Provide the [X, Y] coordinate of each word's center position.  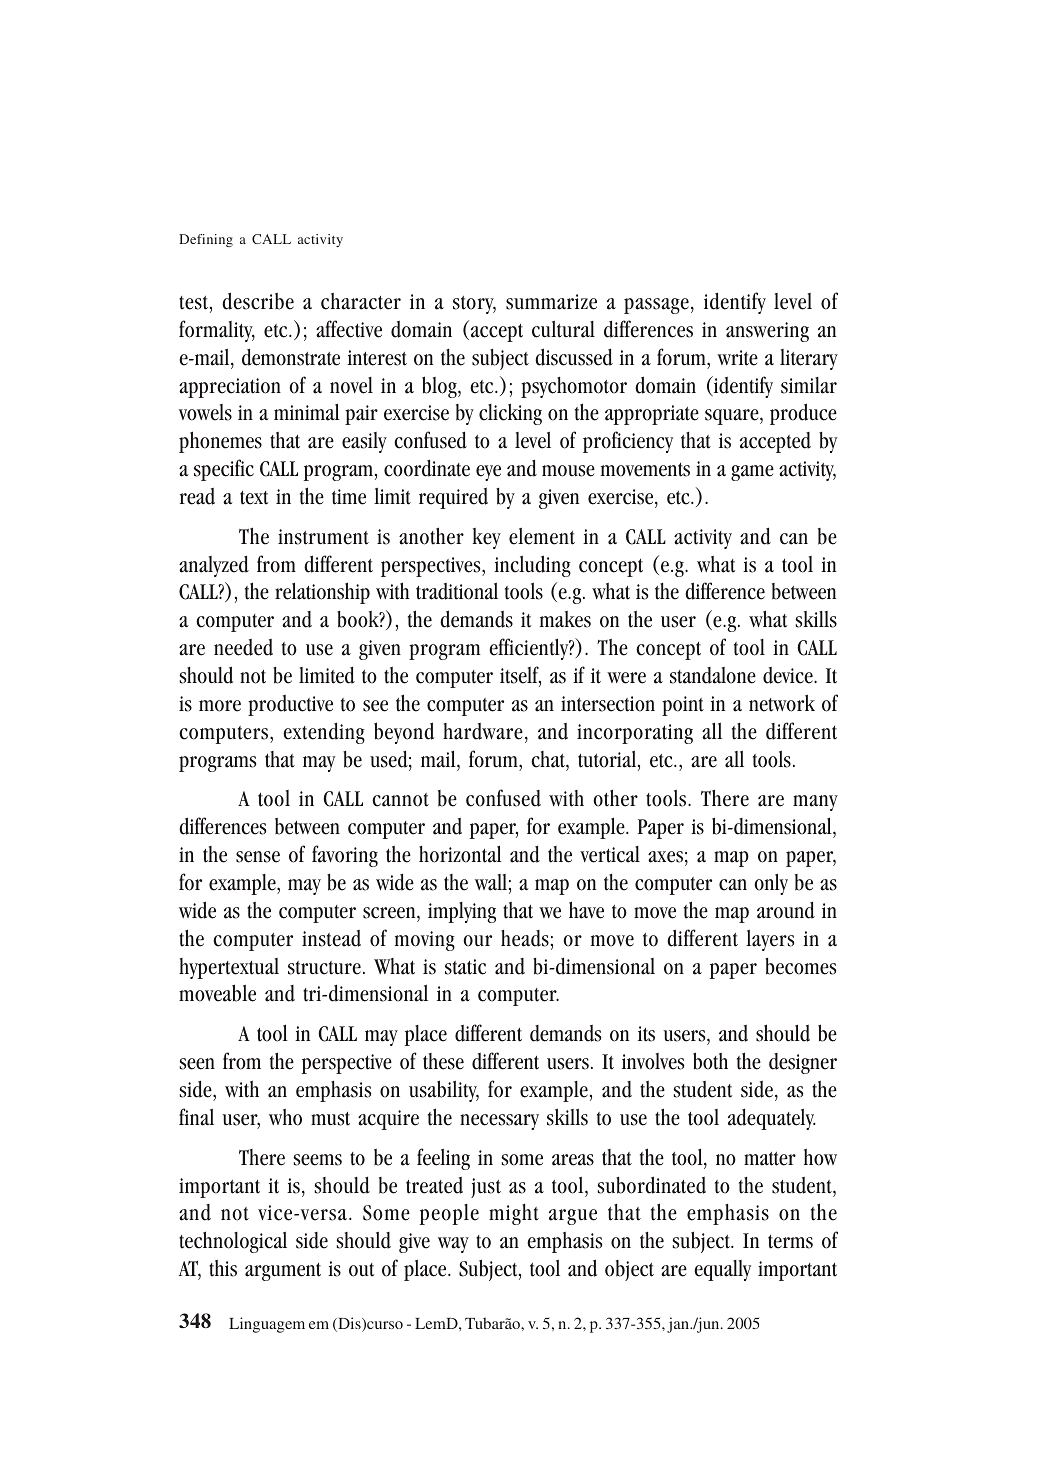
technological [233, 1242]
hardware [483, 731]
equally [722, 1270]
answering [767, 332]
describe [258, 301]
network [782, 703]
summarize [551, 302]
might [514, 1214]
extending [324, 733]
